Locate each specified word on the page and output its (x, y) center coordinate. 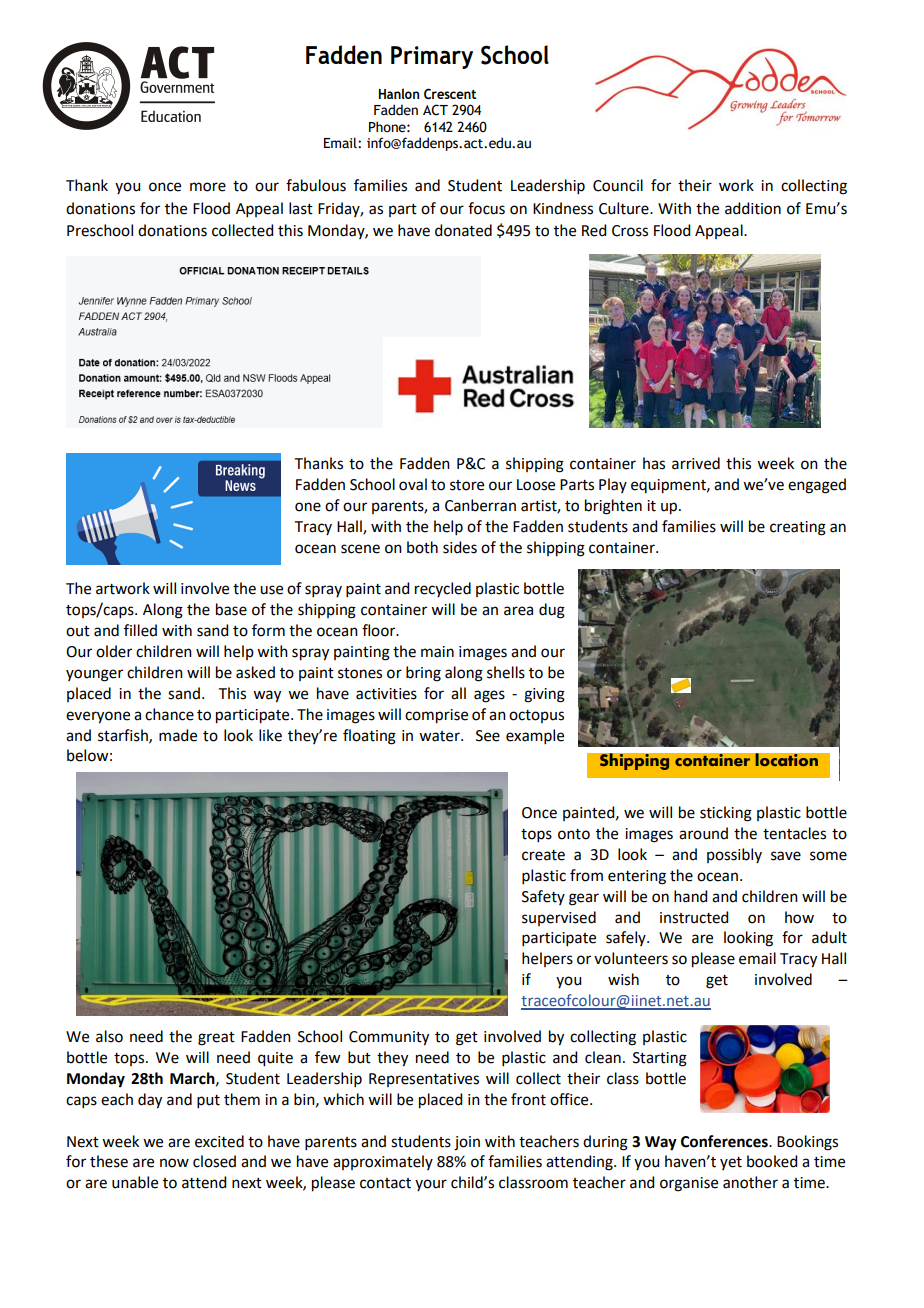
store (467, 485)
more (208, 187)
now (174, 1163)
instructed (694, 917)
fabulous (316, 185)
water (440, 736)
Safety (543, 897)
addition (753, 208)
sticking (726, 814)
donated (463, 230)
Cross (630, 231)
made (178, 735)
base (231, 609)
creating (798, 528)
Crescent (450, 94)
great (216, 1039)
